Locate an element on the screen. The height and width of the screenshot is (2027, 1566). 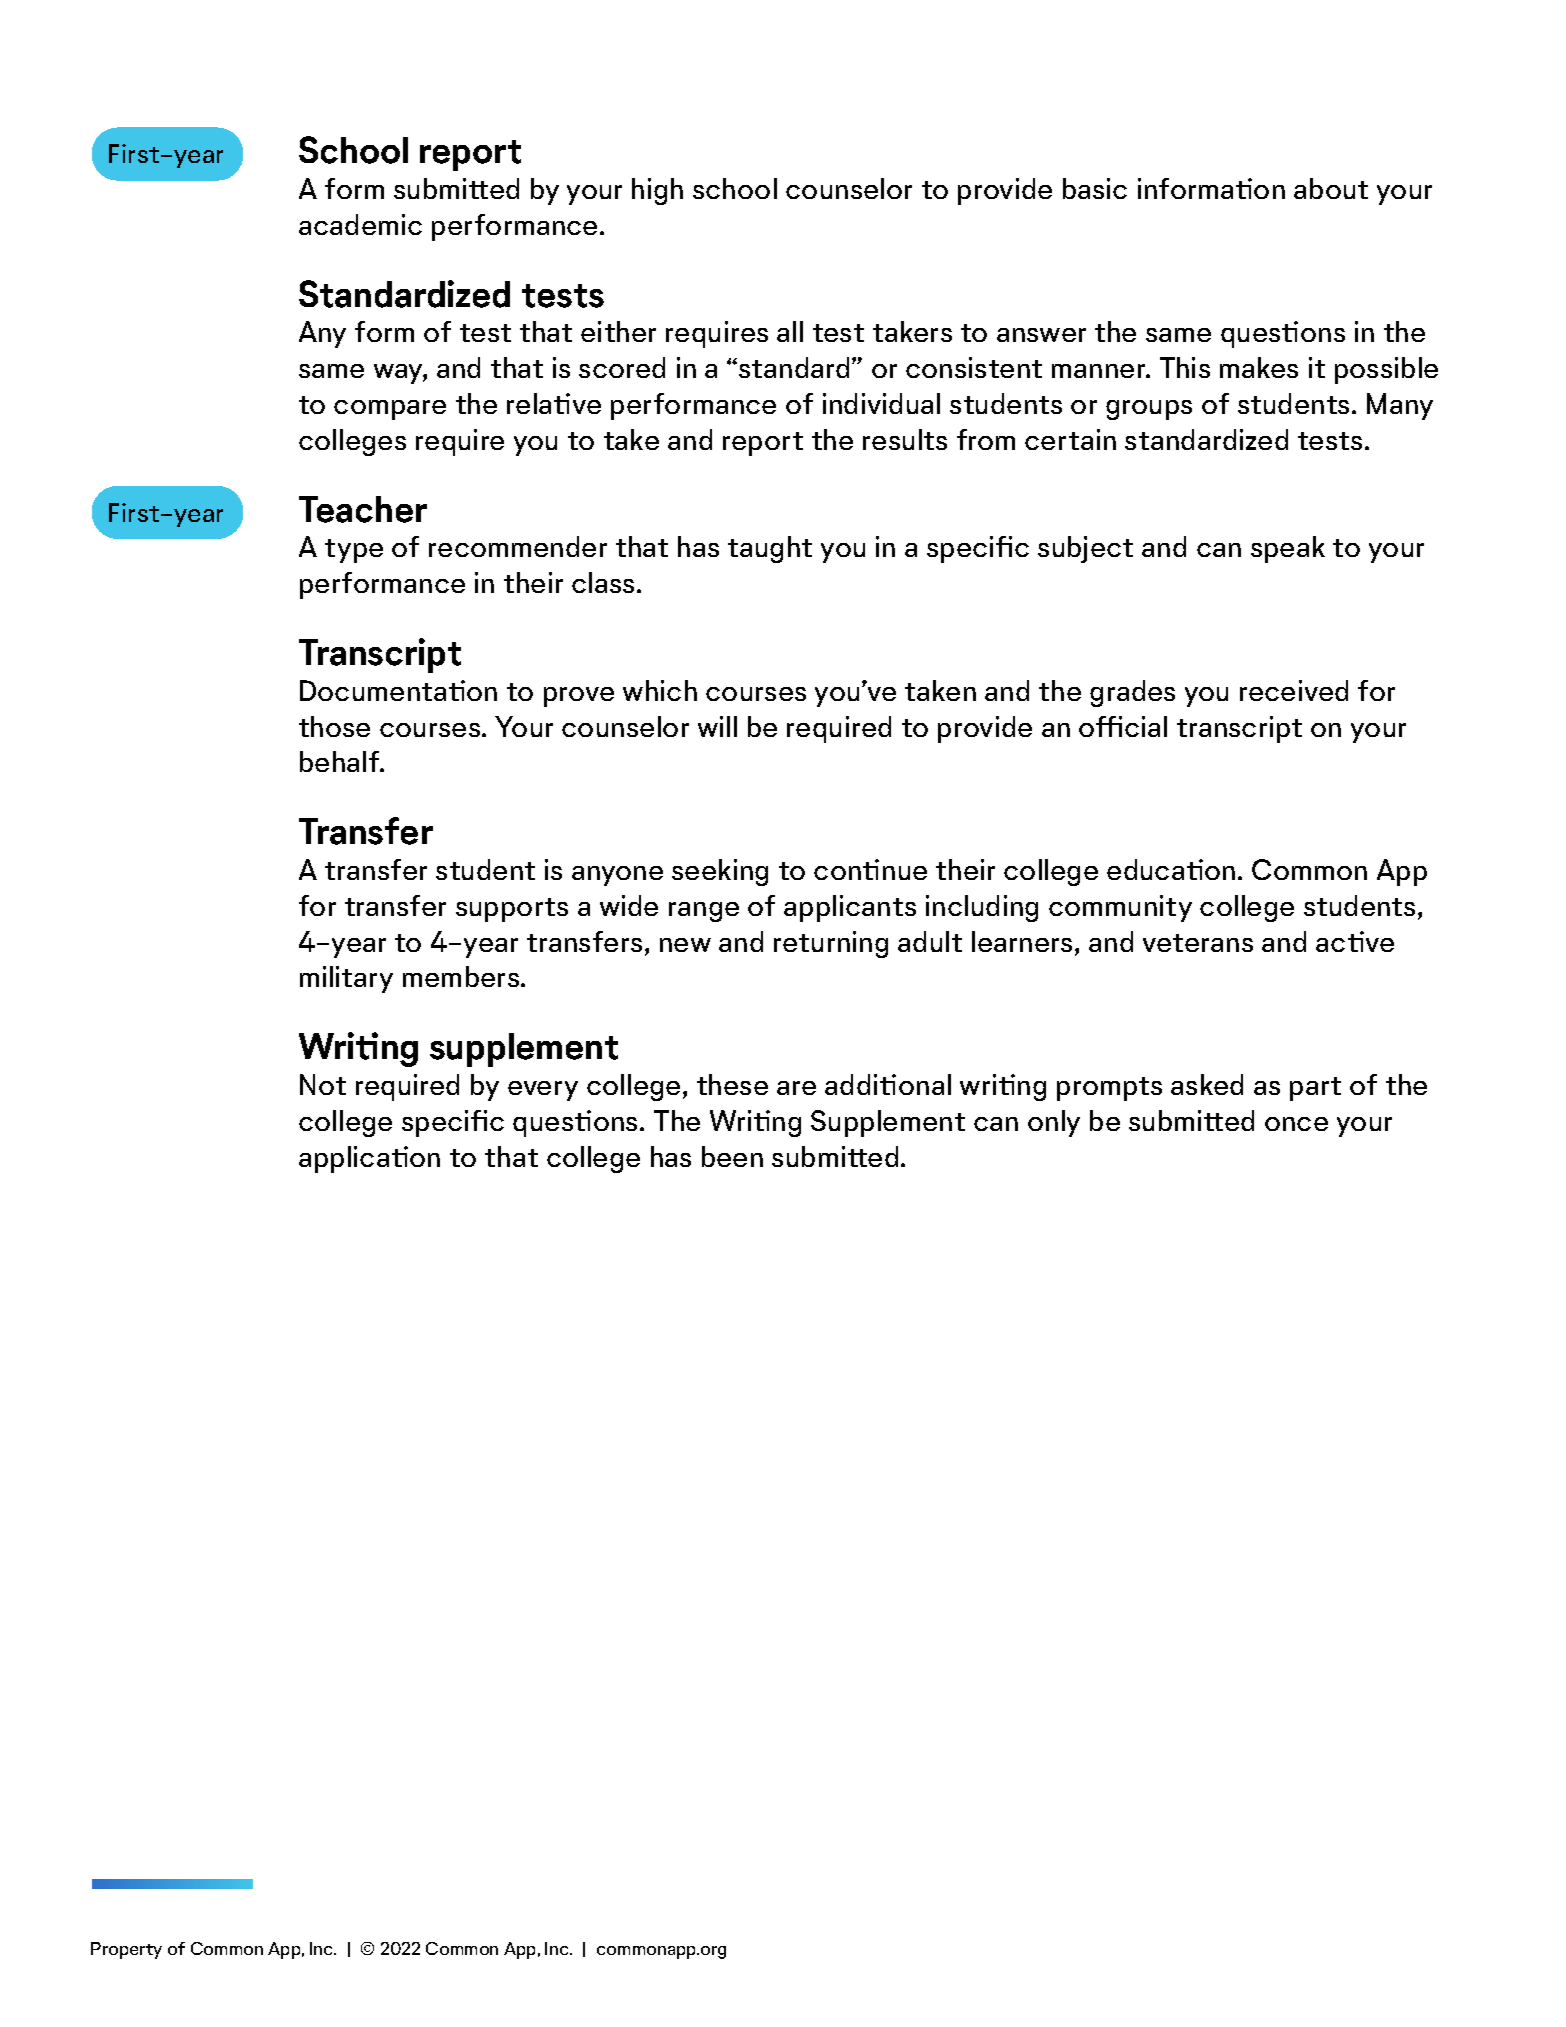
application is located at coordinates (369, 1159).
